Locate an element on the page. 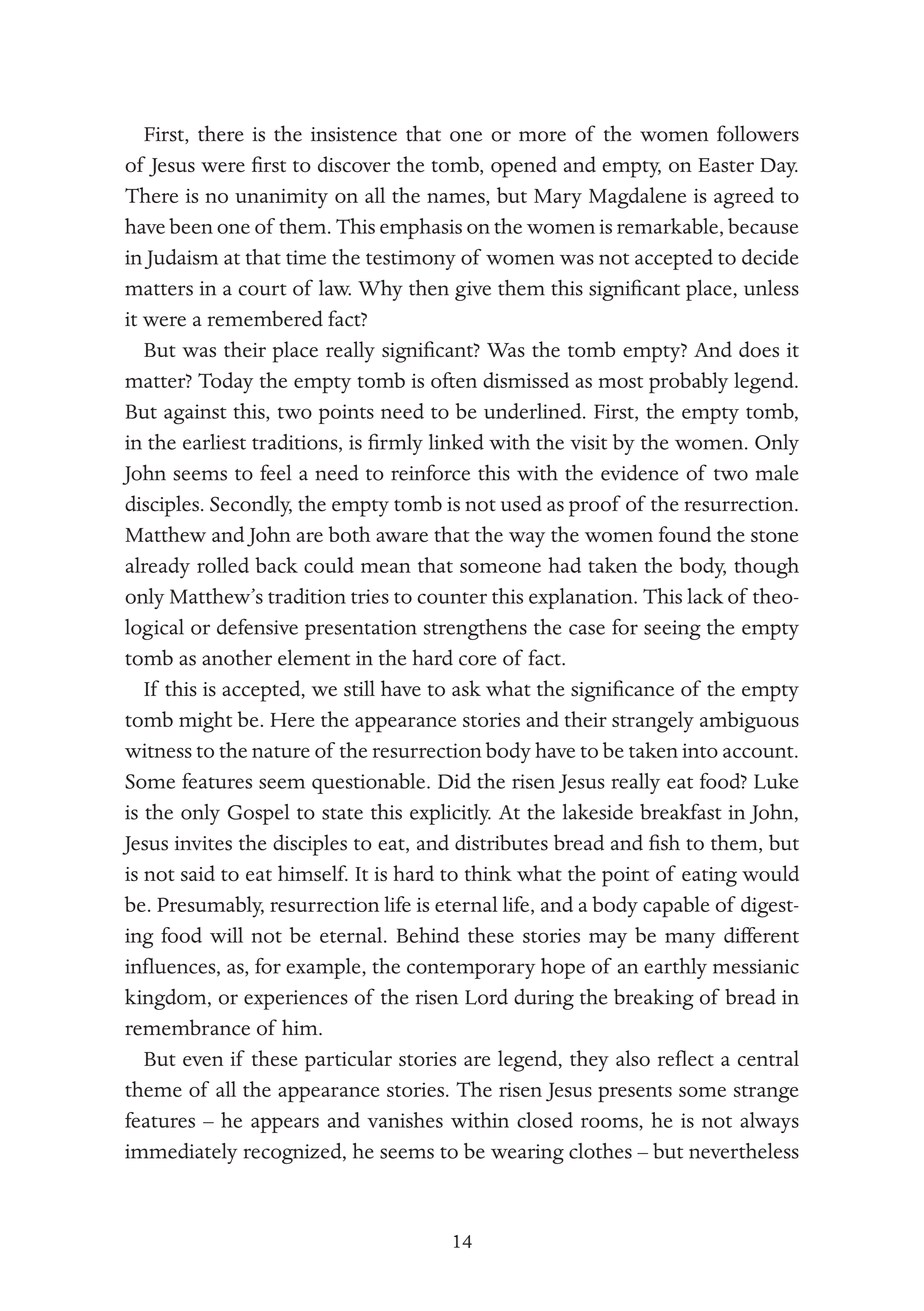  unanimity is located at coordinates (281, 199).
